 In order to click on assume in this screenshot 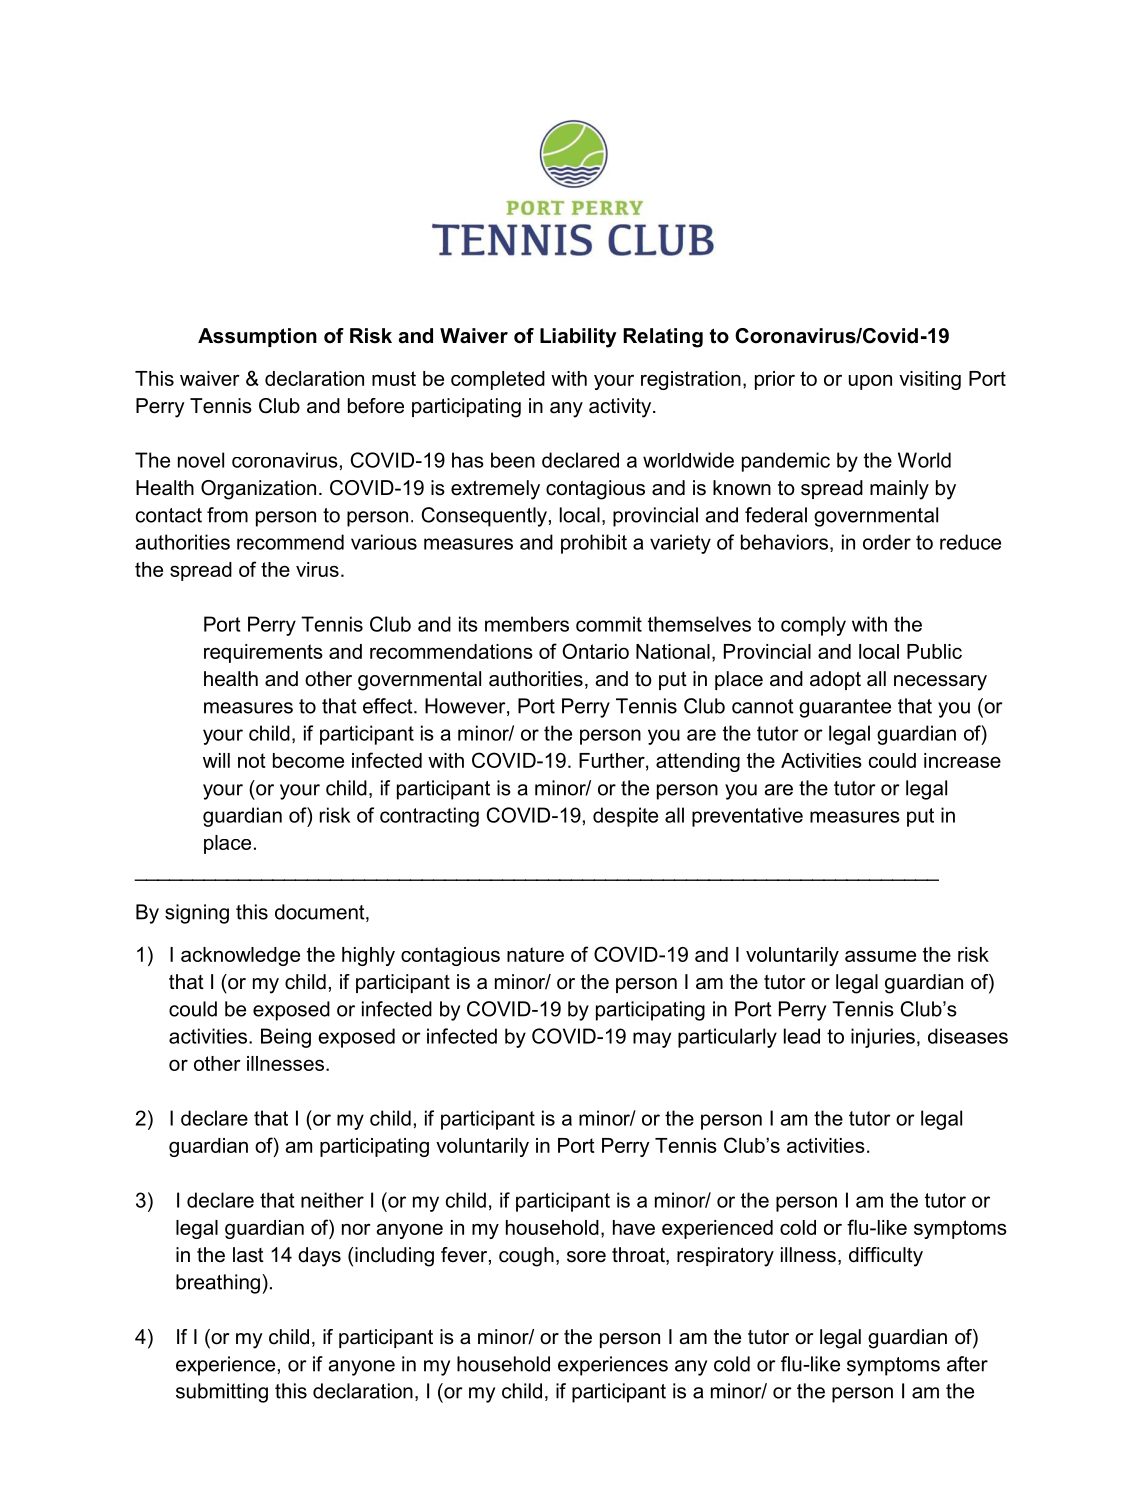, I will do `click(880, 956)`.
